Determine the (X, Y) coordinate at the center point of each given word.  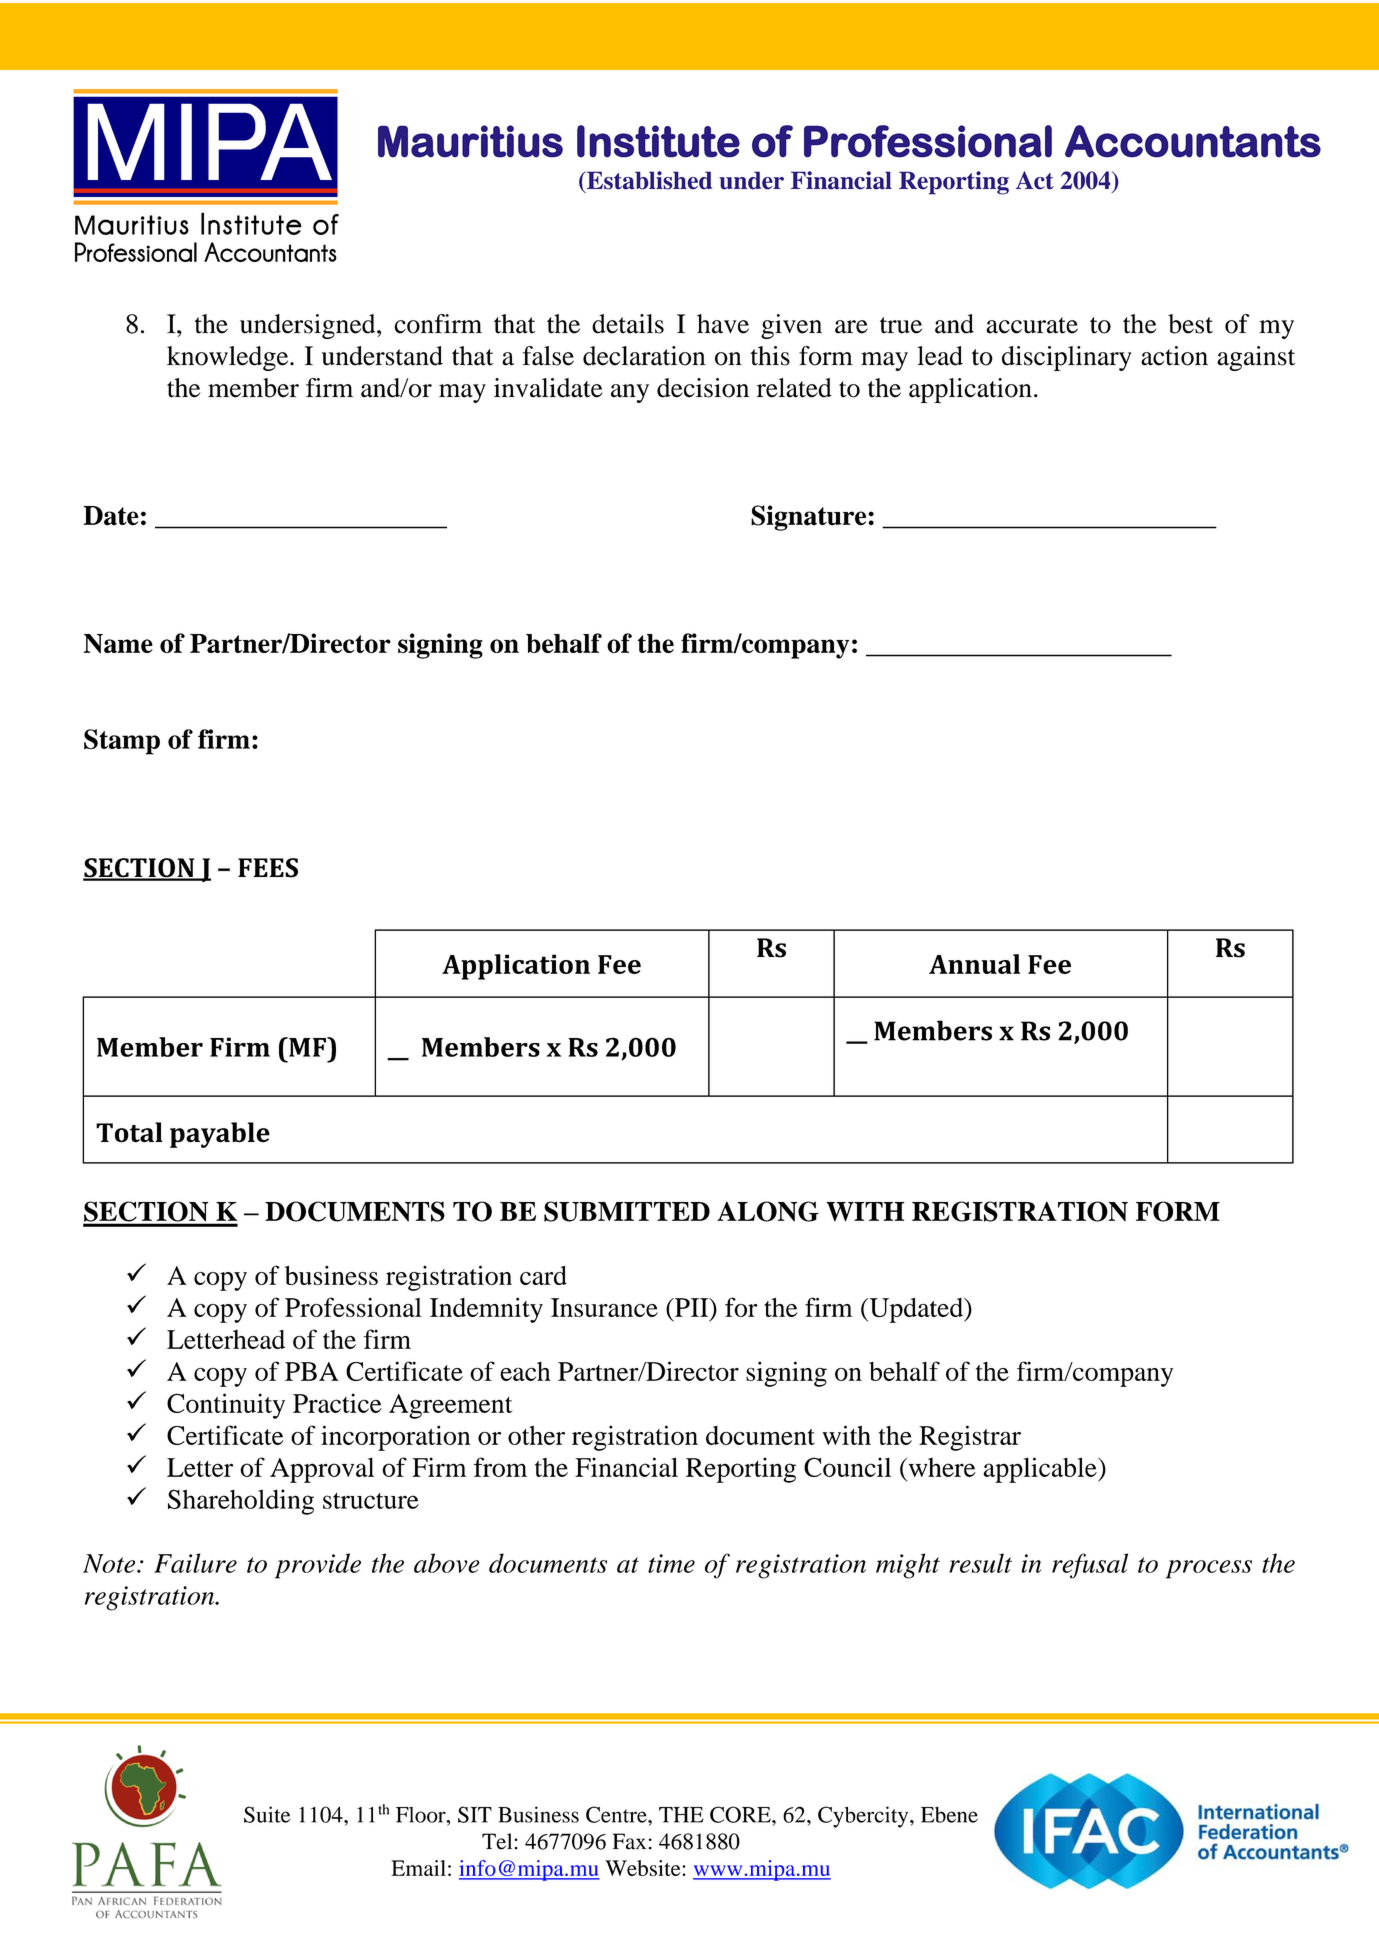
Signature (810, 518)
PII (692, 1307)
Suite (267, 1814)
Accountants (1193, 141)
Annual (974, 964)
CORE (741, 1814)
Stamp (122, 742)
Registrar (970, 1438)
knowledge (229, 358)
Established (648, 180)
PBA (312, 1371)
